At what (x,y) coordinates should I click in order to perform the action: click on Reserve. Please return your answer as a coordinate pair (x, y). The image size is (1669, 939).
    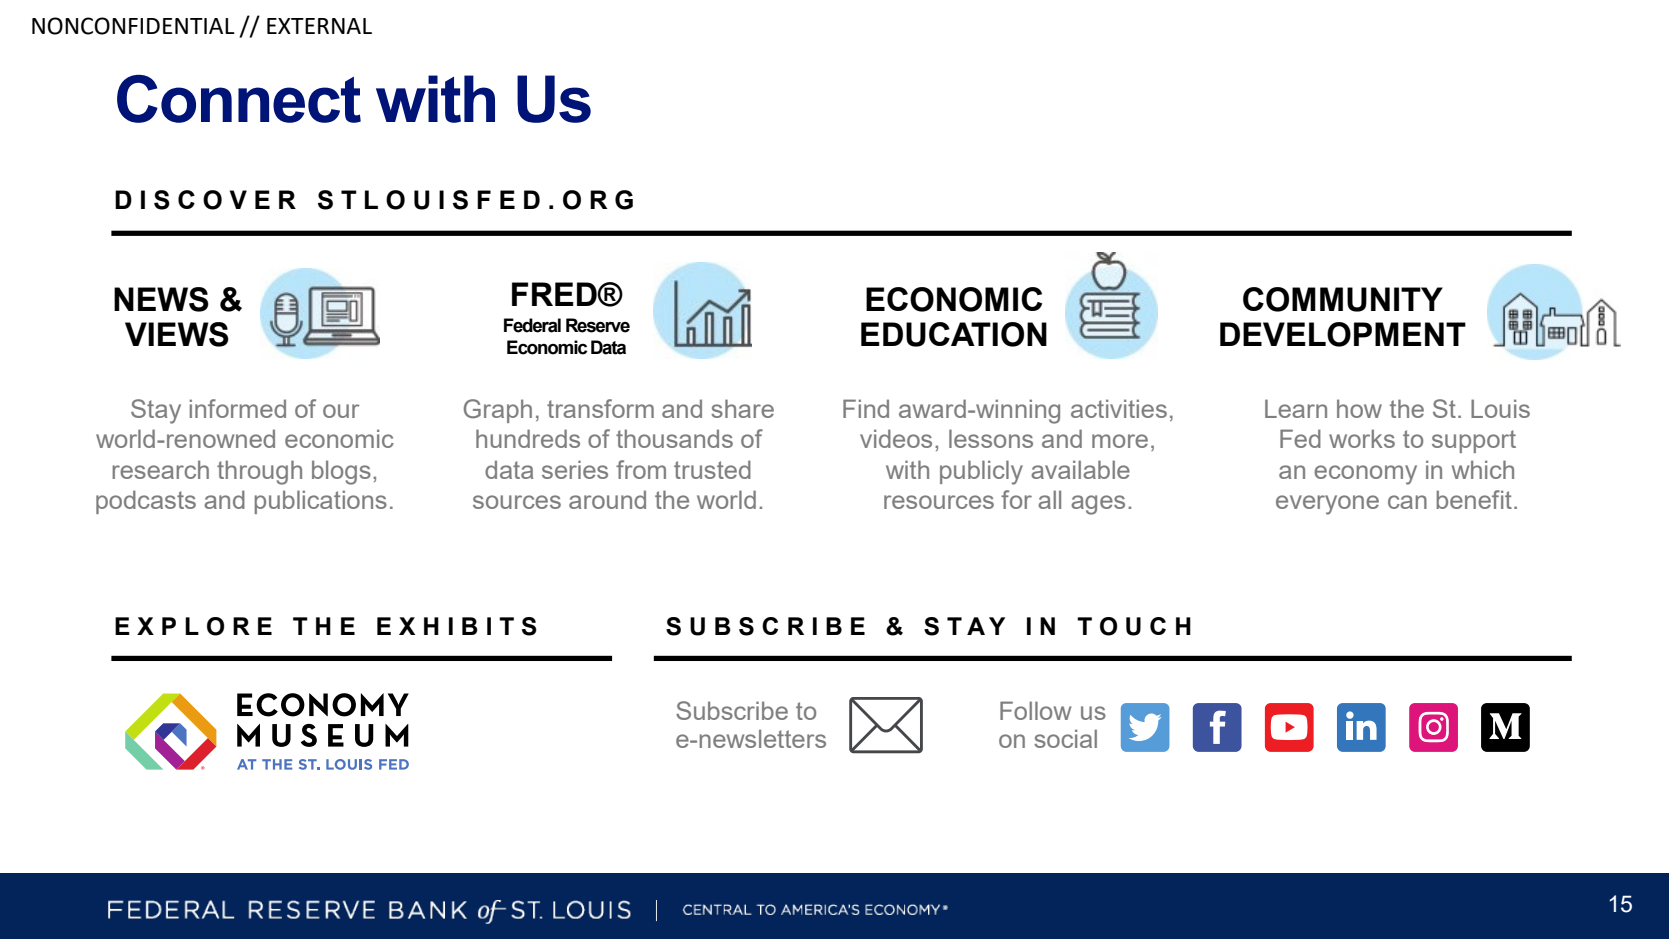
    Looking at the image, I should click on (598, 325).
